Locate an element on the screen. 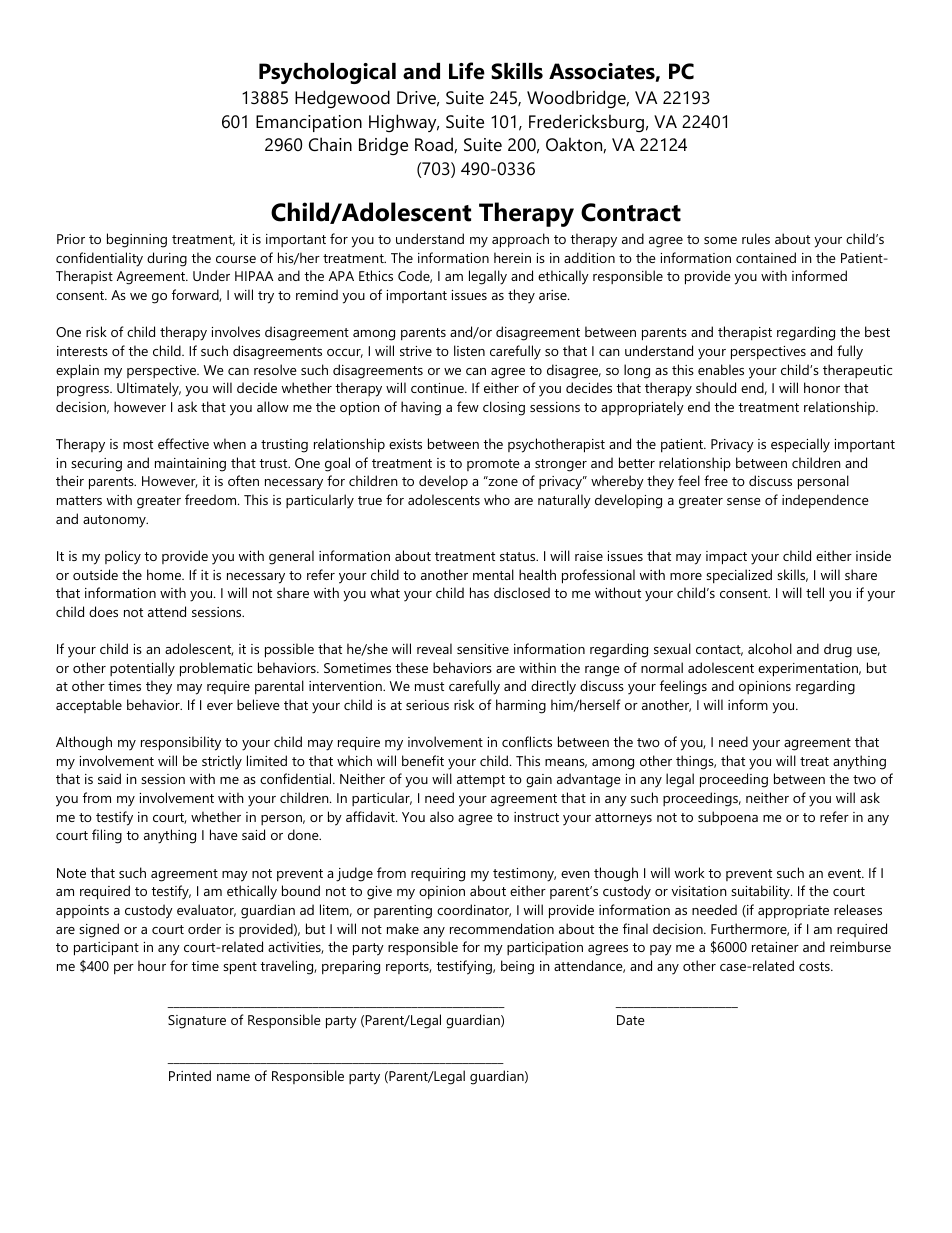  Signature is located at coordinates (197, 1022).
